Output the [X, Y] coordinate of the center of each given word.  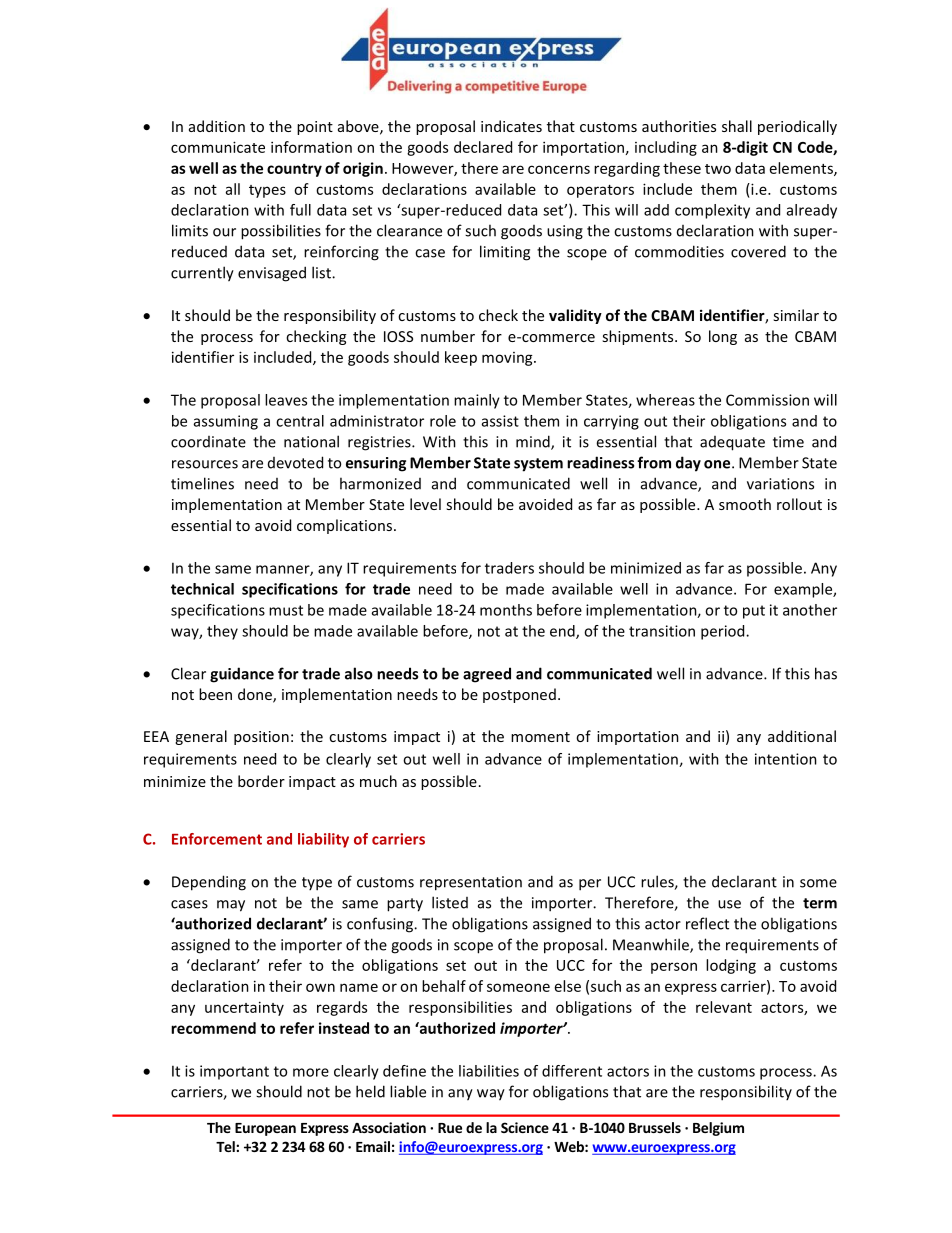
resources [205, 464]
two [718, 169]
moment [540, 737]
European [265, 1129]
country [294, 170]
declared [483, 147]
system [538, 465]
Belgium [718, 1129]
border [261, 781]
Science [525, 1127]
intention [786, 759]
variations [780, 484]
